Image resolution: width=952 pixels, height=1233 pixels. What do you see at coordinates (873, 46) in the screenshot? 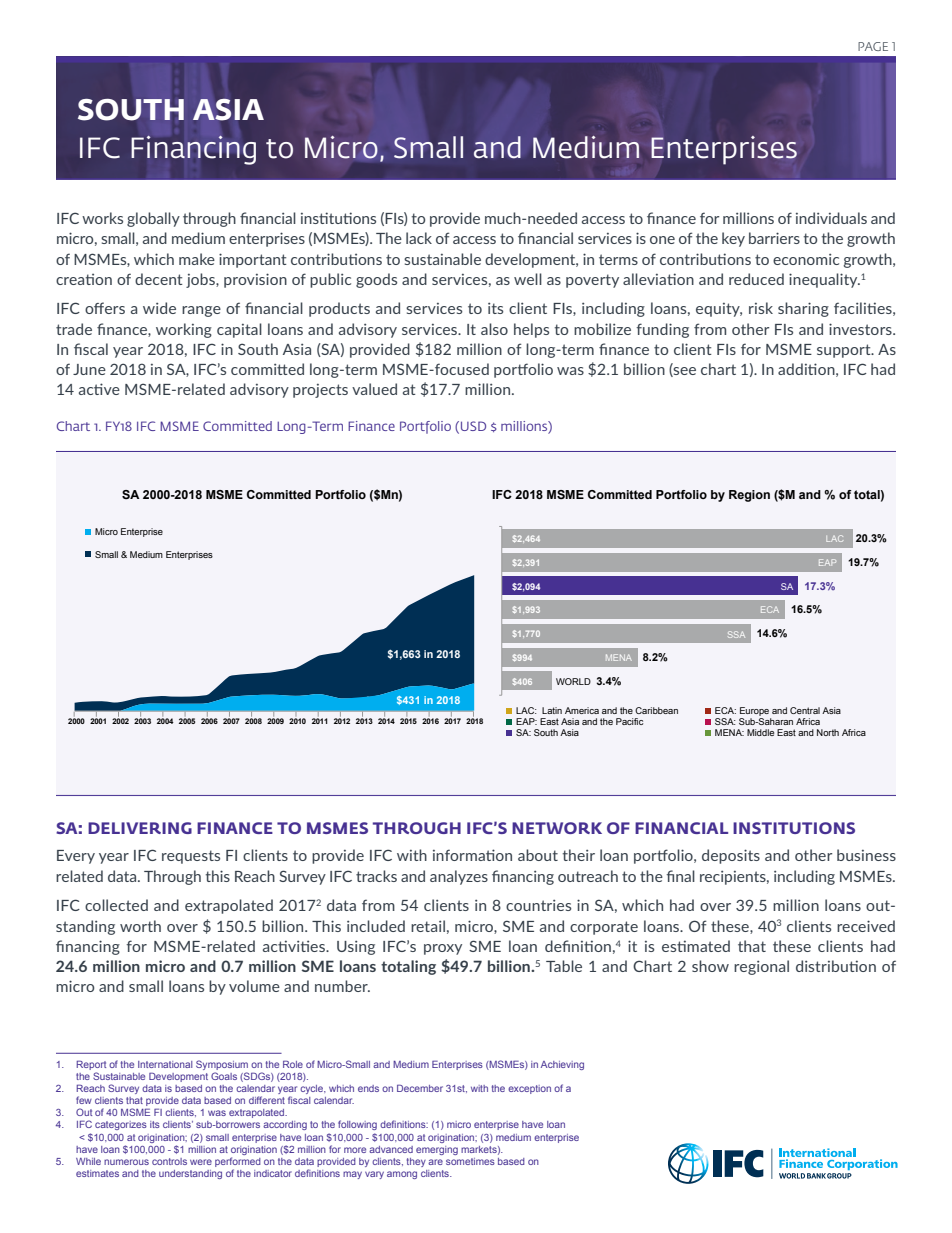
I see `PAGE` at bounding box center [873, 46].
